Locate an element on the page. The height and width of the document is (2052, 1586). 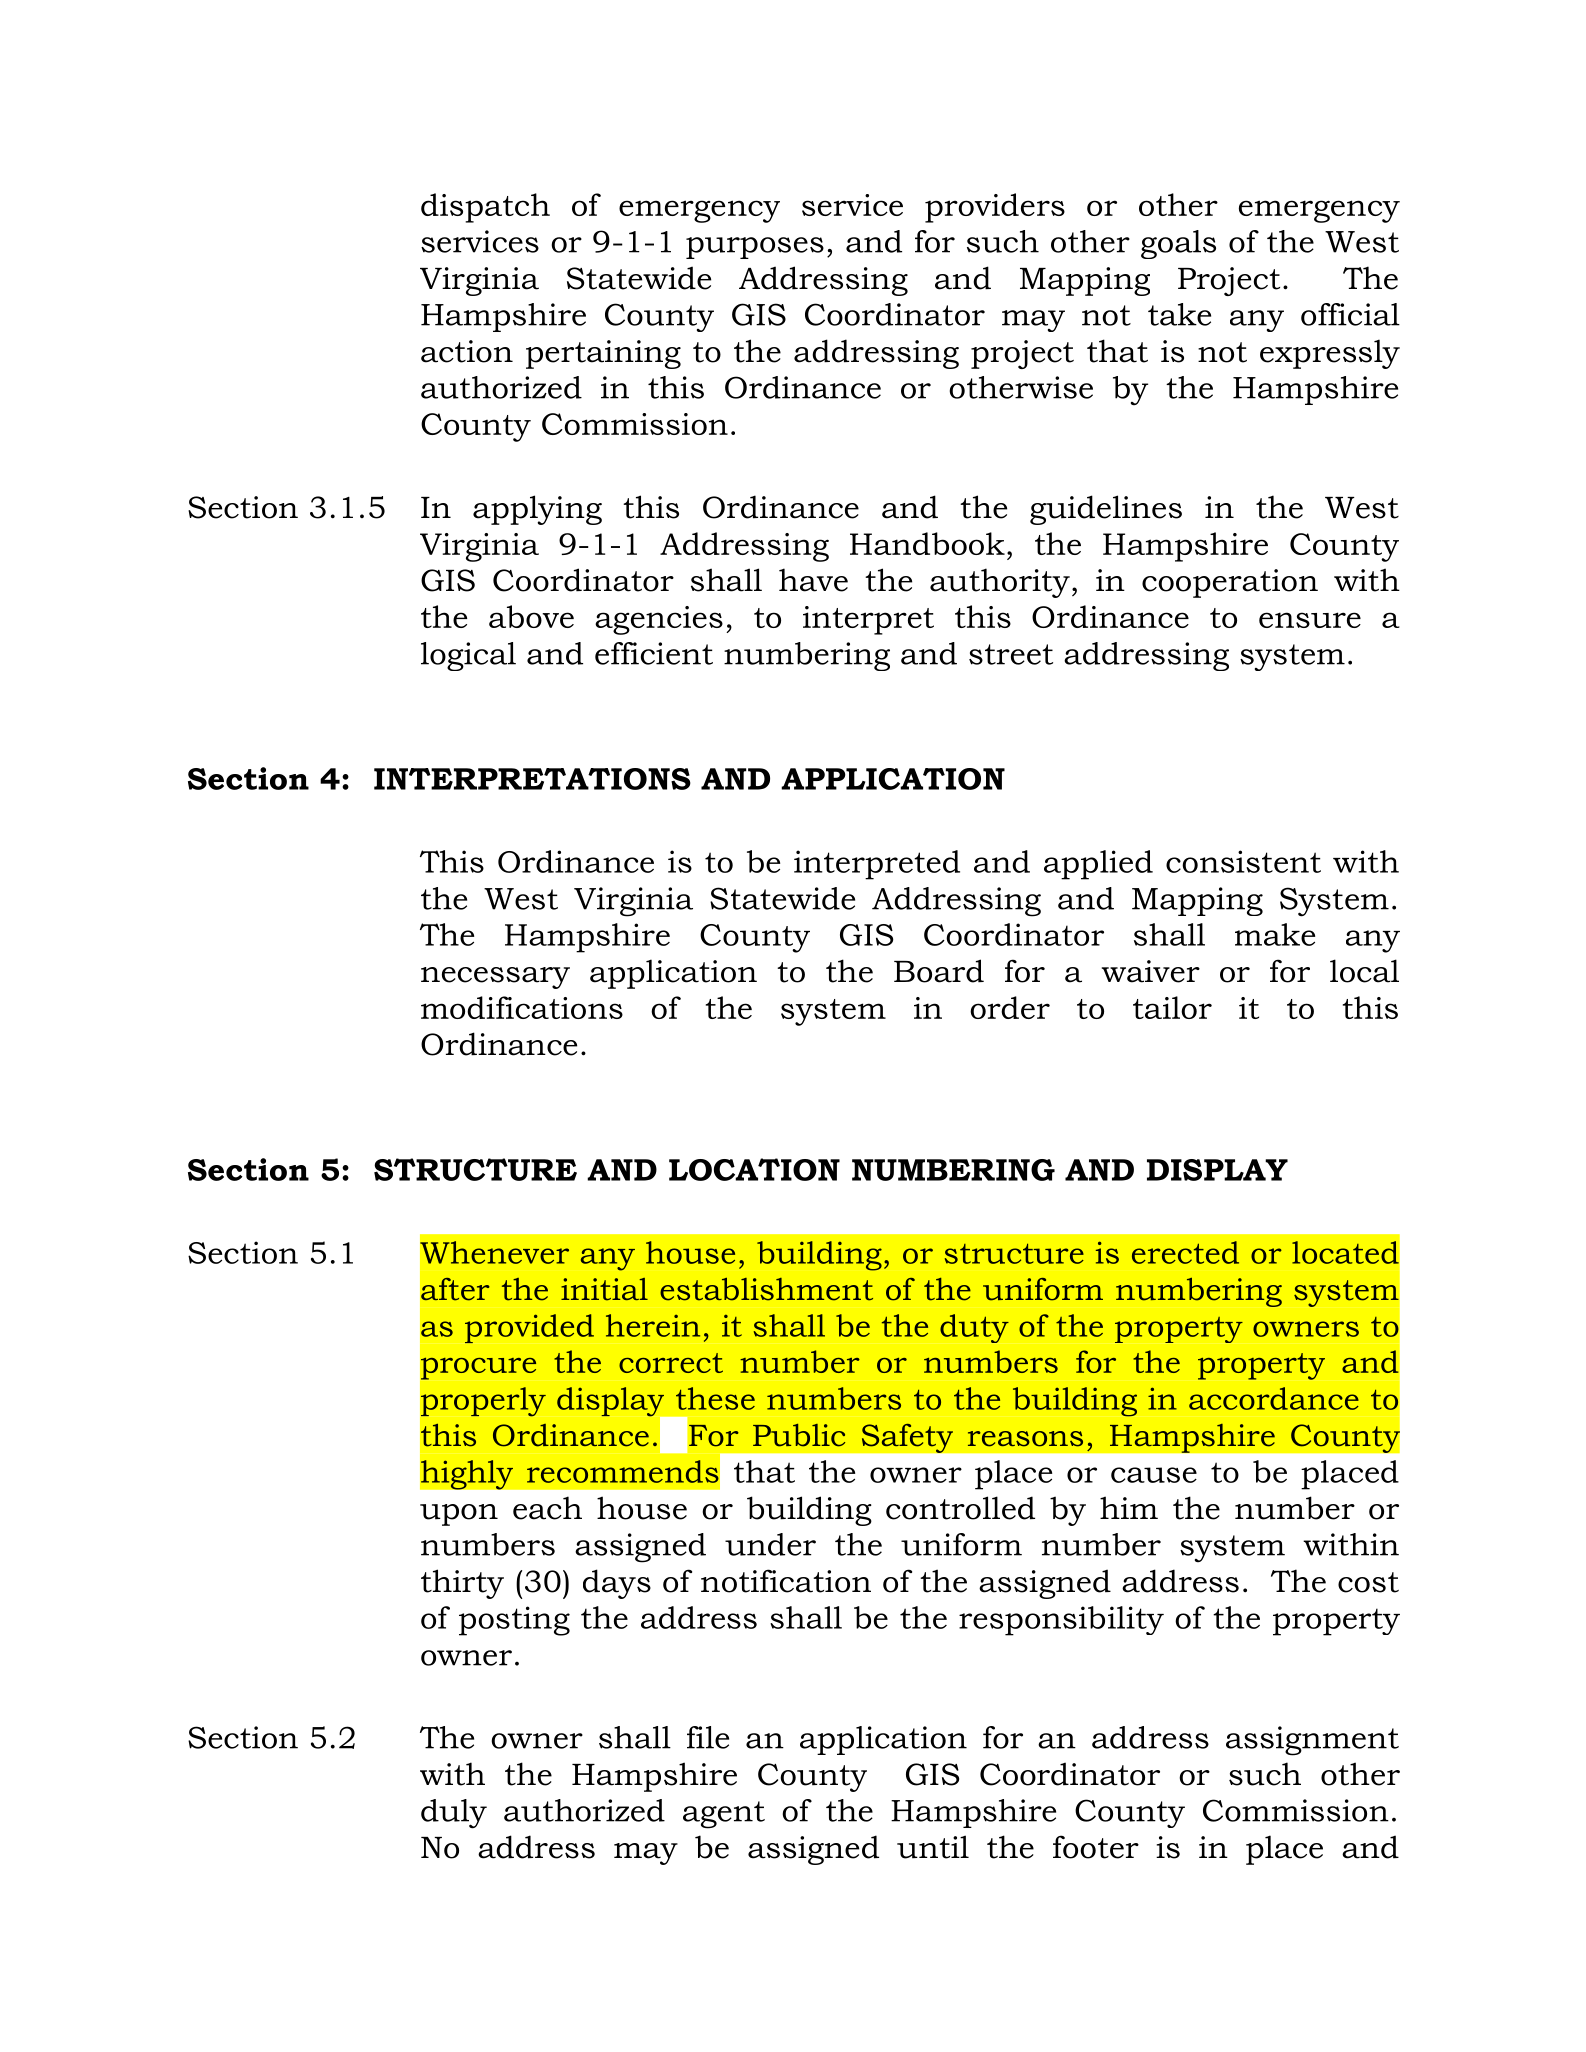
until is located at coordinates (933, 1847).
